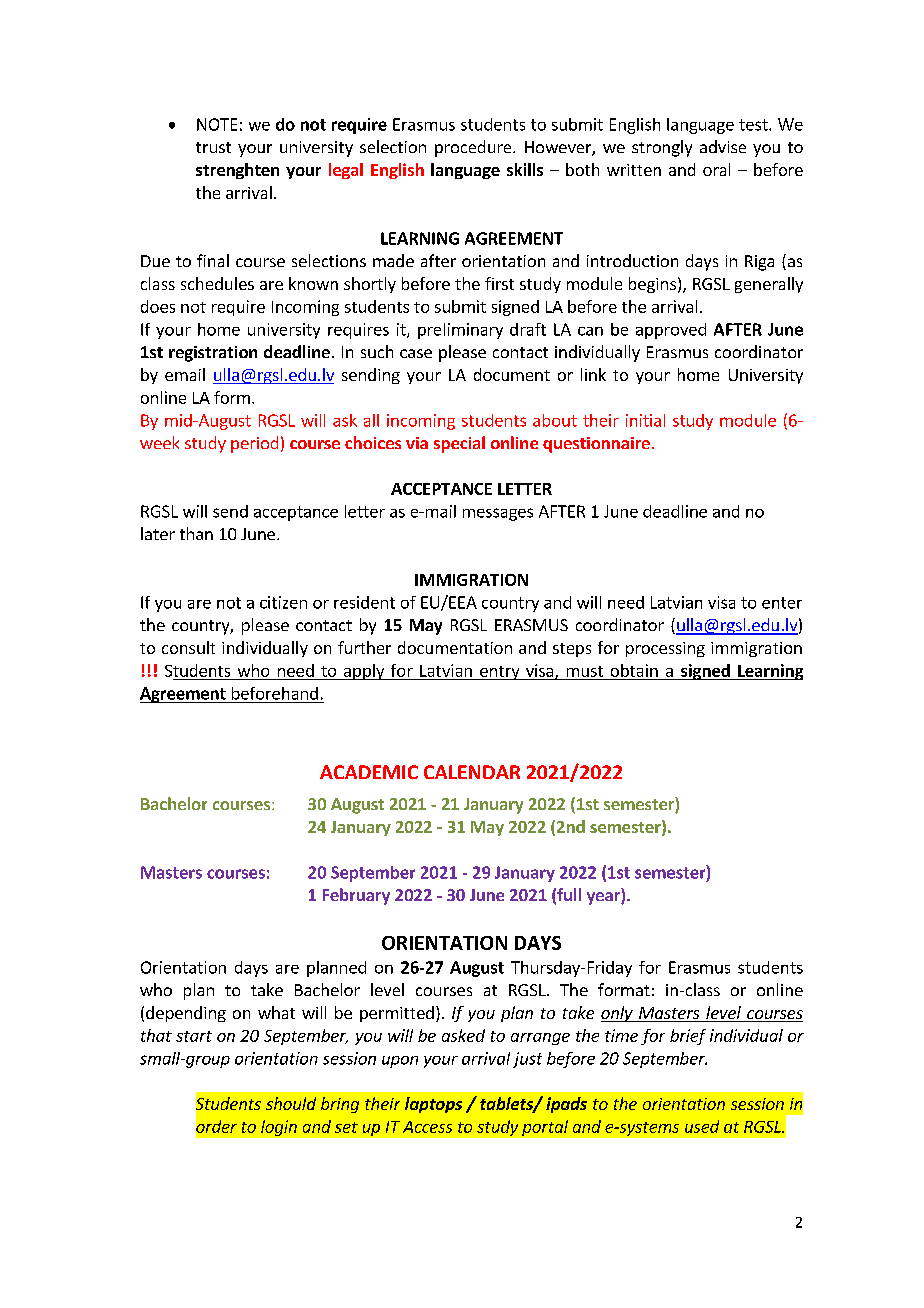 The image size is (924, 1308). What do you see at coordinates (291, 1103) in the screenshot?
I see `should` at bounding box center [291, 1103].
